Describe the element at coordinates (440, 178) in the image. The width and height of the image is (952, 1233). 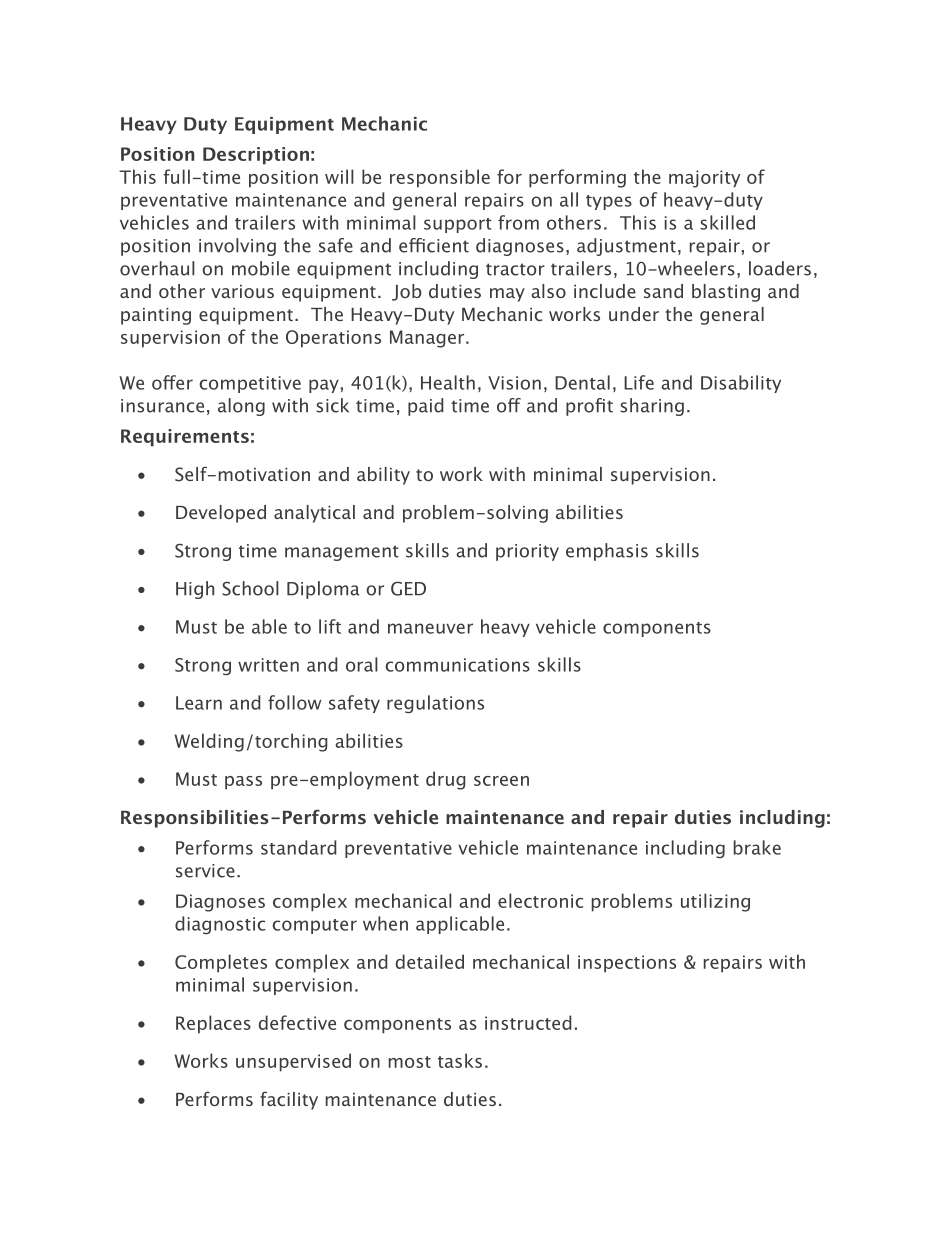
I see `responsible` at that location.
